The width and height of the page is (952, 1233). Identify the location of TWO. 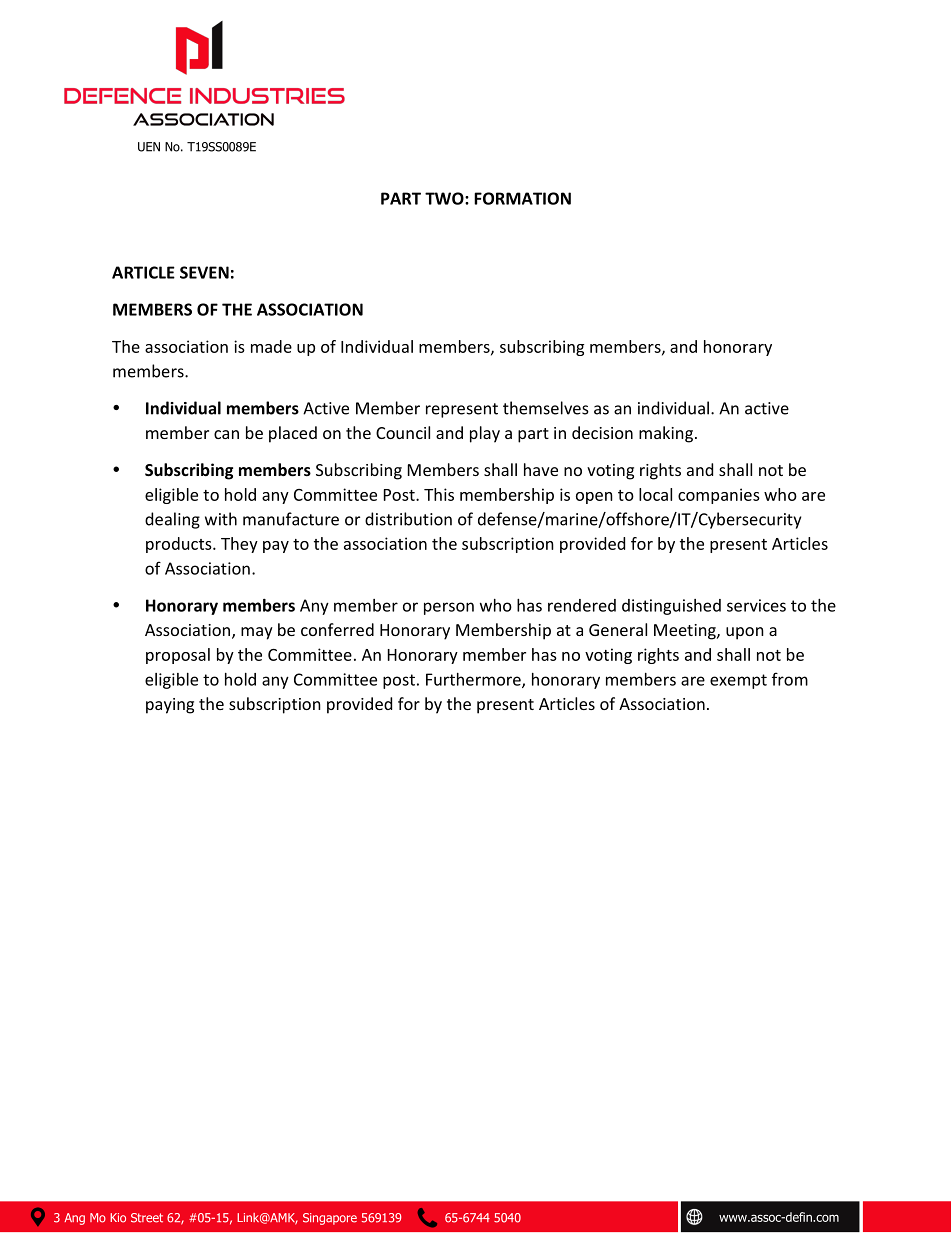
(445, 198).
